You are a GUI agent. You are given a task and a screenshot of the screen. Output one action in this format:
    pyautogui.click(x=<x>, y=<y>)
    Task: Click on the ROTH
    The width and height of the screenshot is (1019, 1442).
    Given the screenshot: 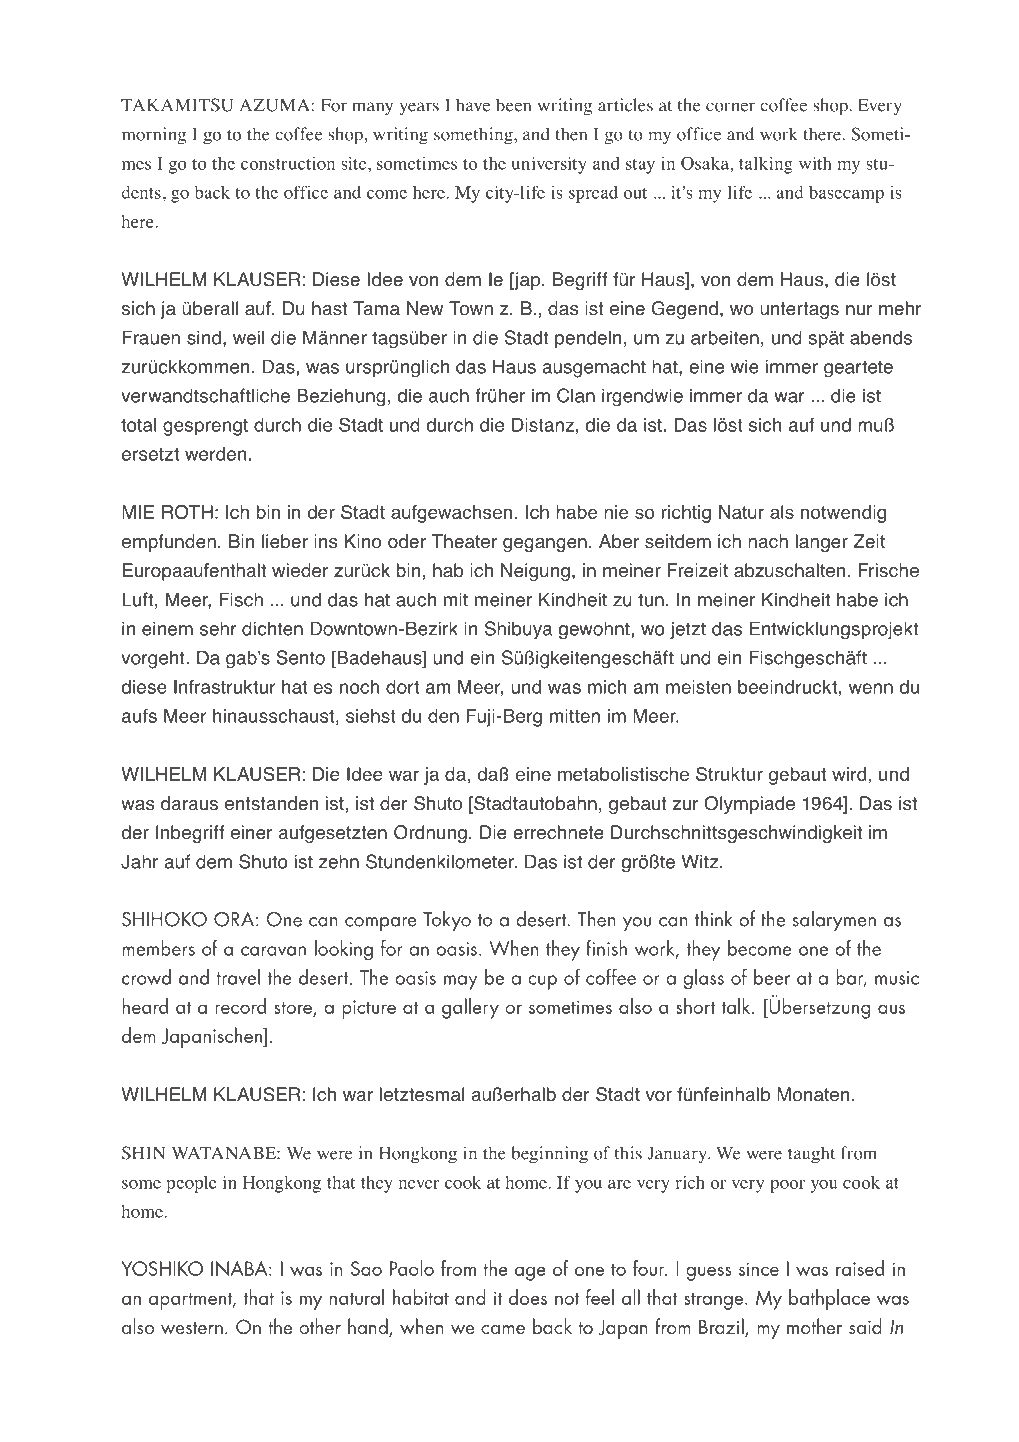 What is the action you would take?
    pyautogui.click(x=187, y=512)
